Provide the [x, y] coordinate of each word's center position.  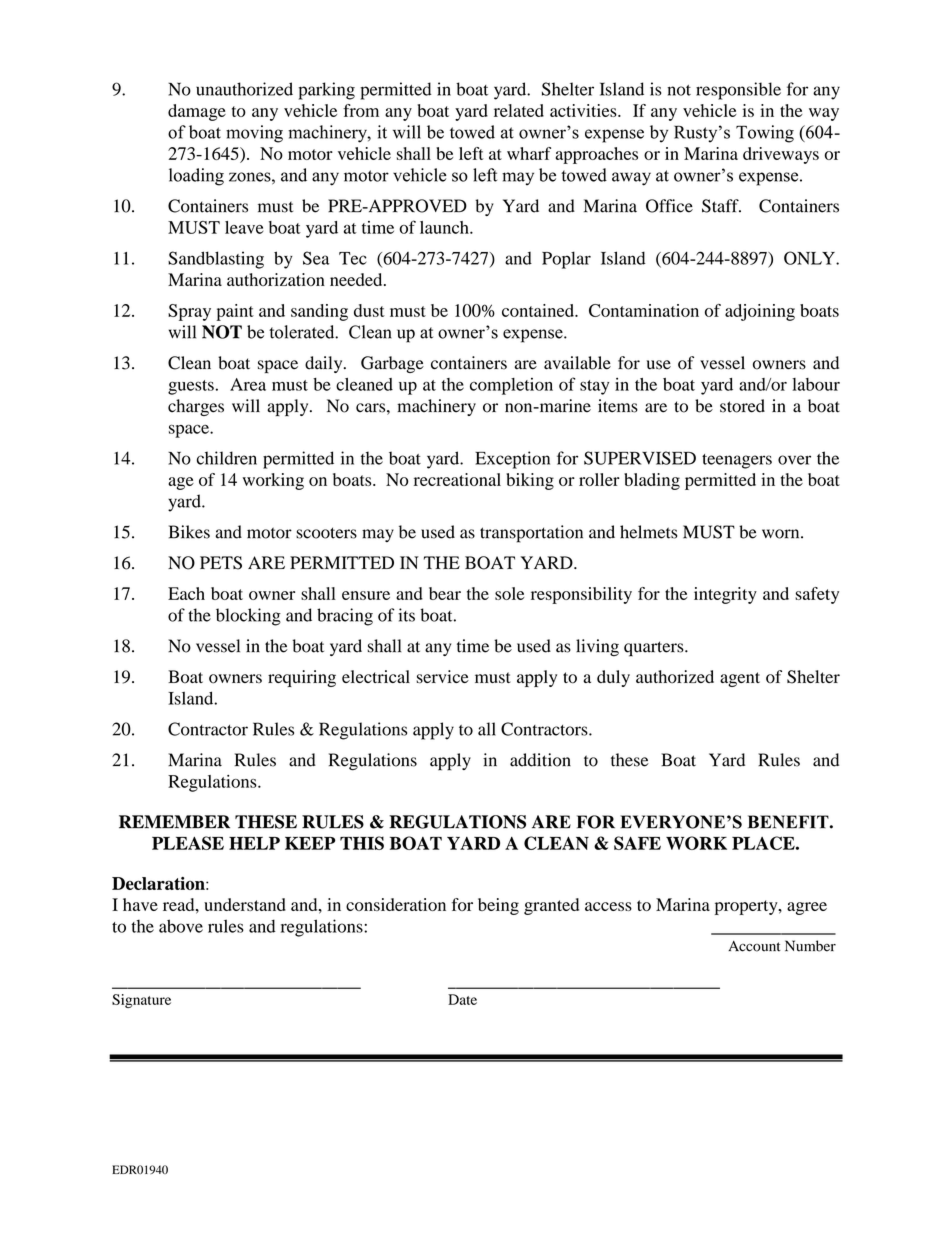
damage [197, 112]
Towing [765, 134]
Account [754, 946]
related [519, 110]
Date [462, 999]
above [181, 926]
